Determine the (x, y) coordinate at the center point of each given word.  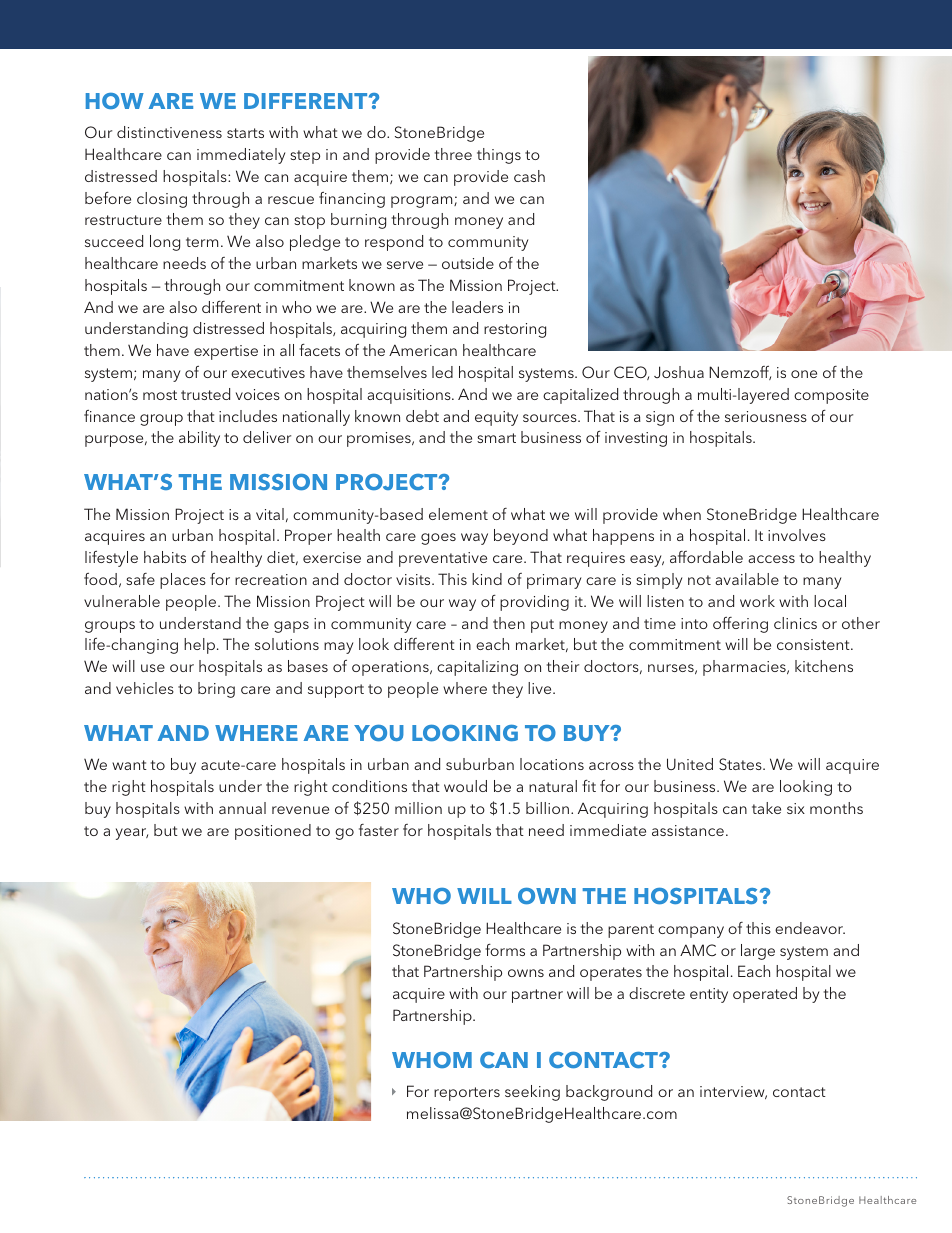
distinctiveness (169, 132)
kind (487, 579)
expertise (226, 352)
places (183, 581)
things (499, 156)
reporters (467, 1094)
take (766, 808)
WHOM (432, 1060)
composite (831, 396)
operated (765, 995)
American (423, 350)
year (132, 834)
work (757, 601)
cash (529, 176)
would (465, 786)
